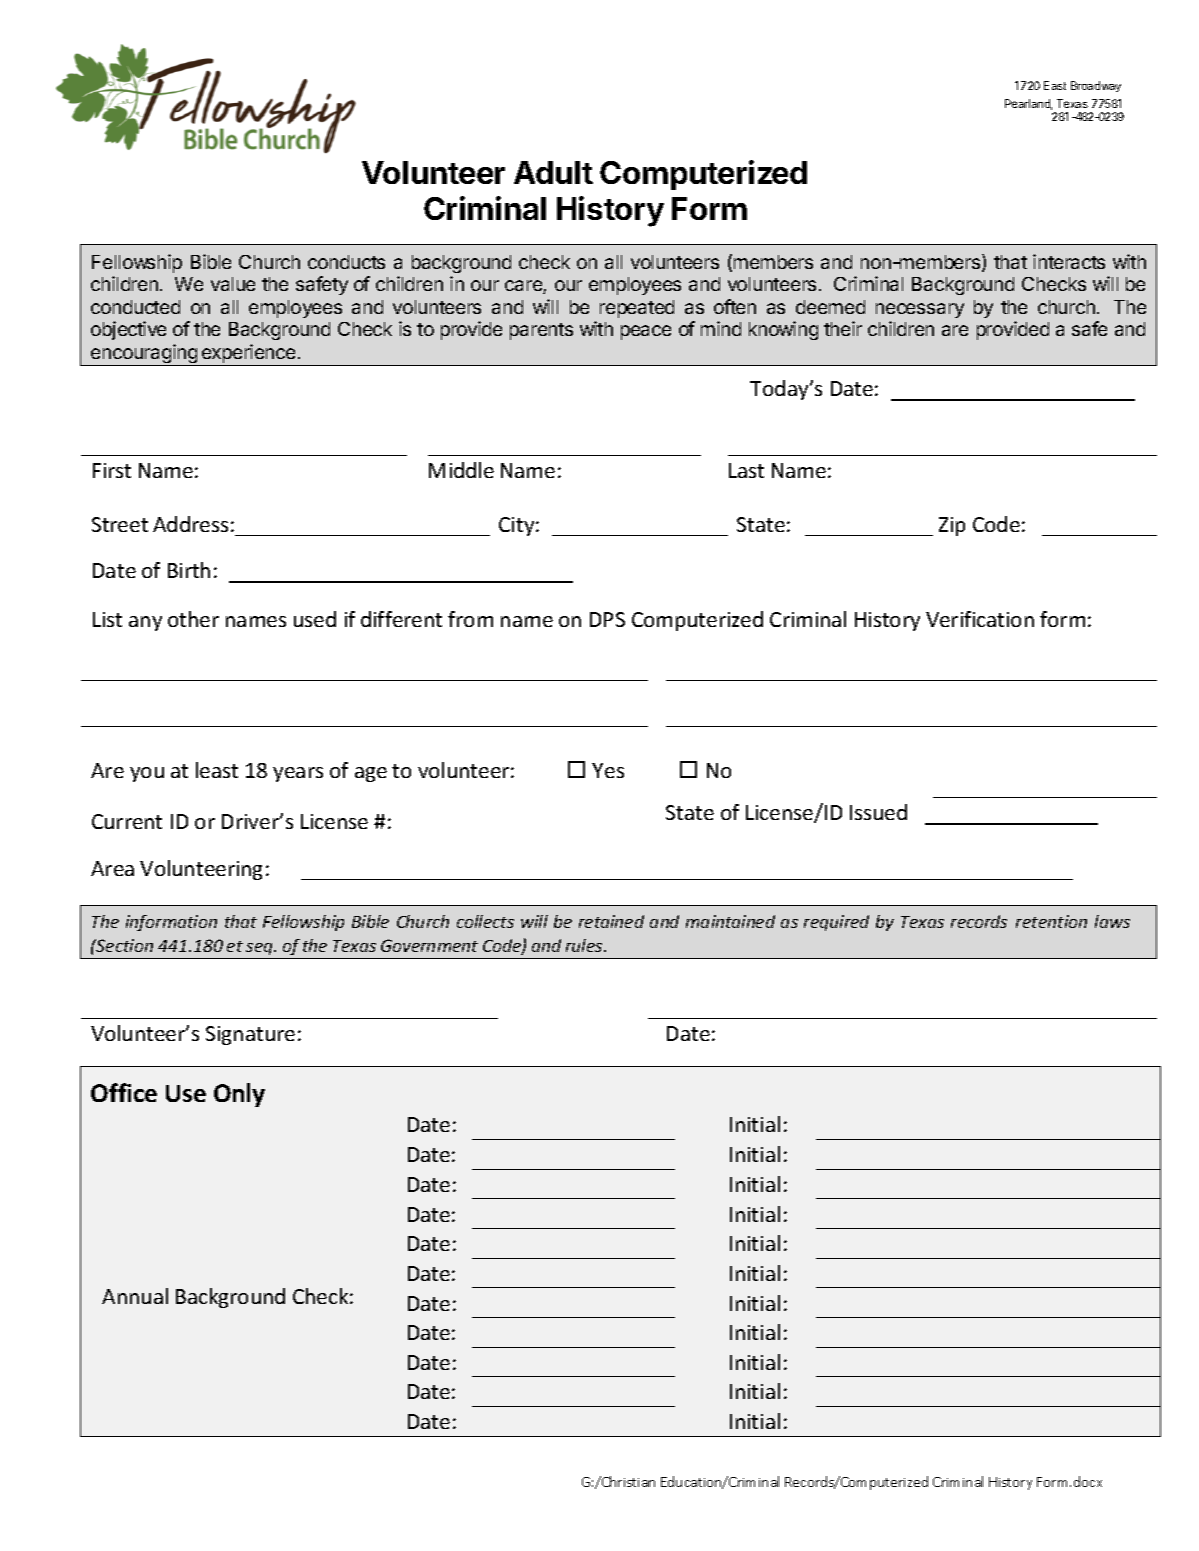 The image size is (1199, 1551). Describe the element at coordinates (346, 262) in the page. I see `conducts` at that location.
